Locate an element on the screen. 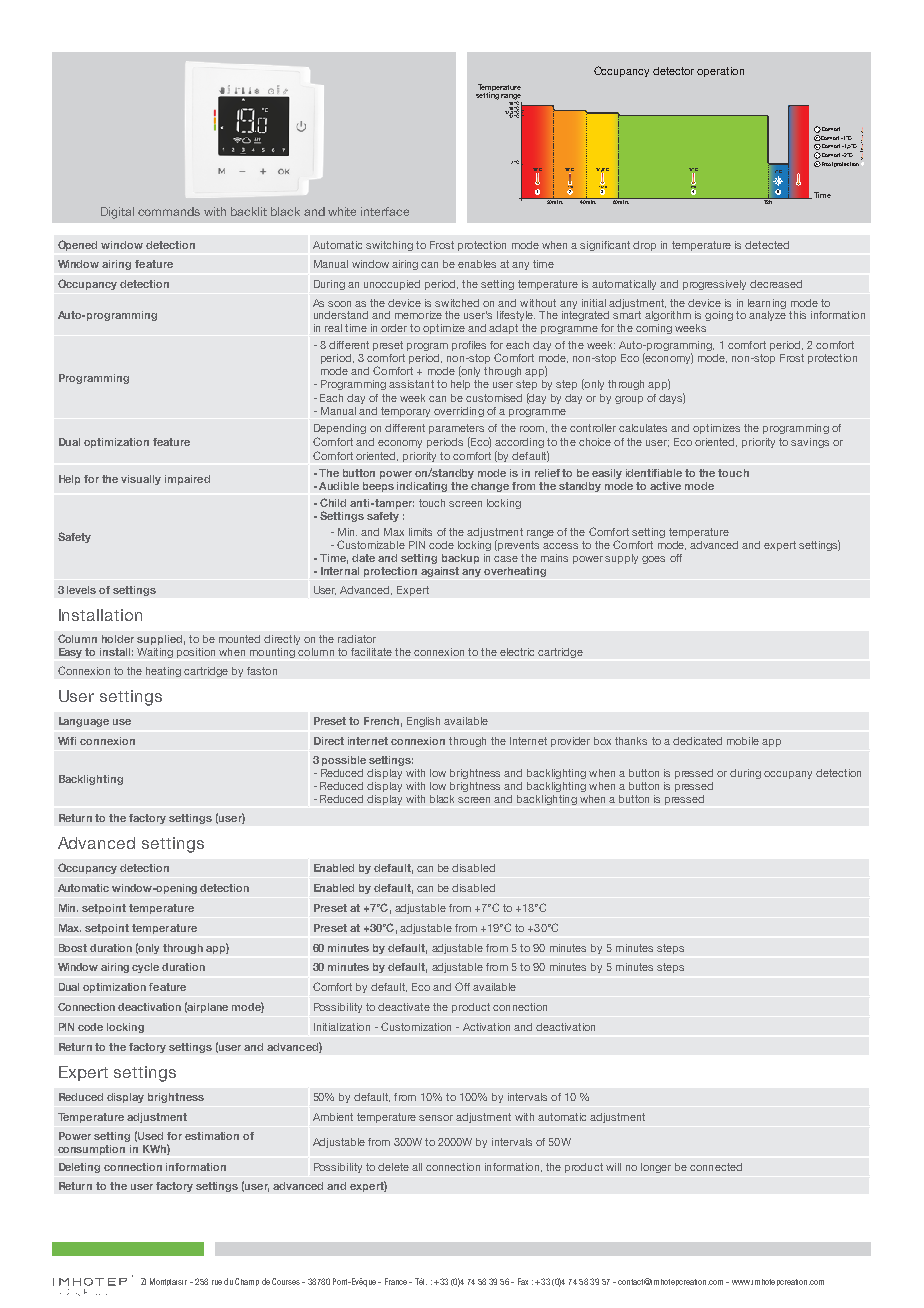 Image resolution: width=924 pixels, height=1308 pixels. France is located at coordinates (396, 1281).
